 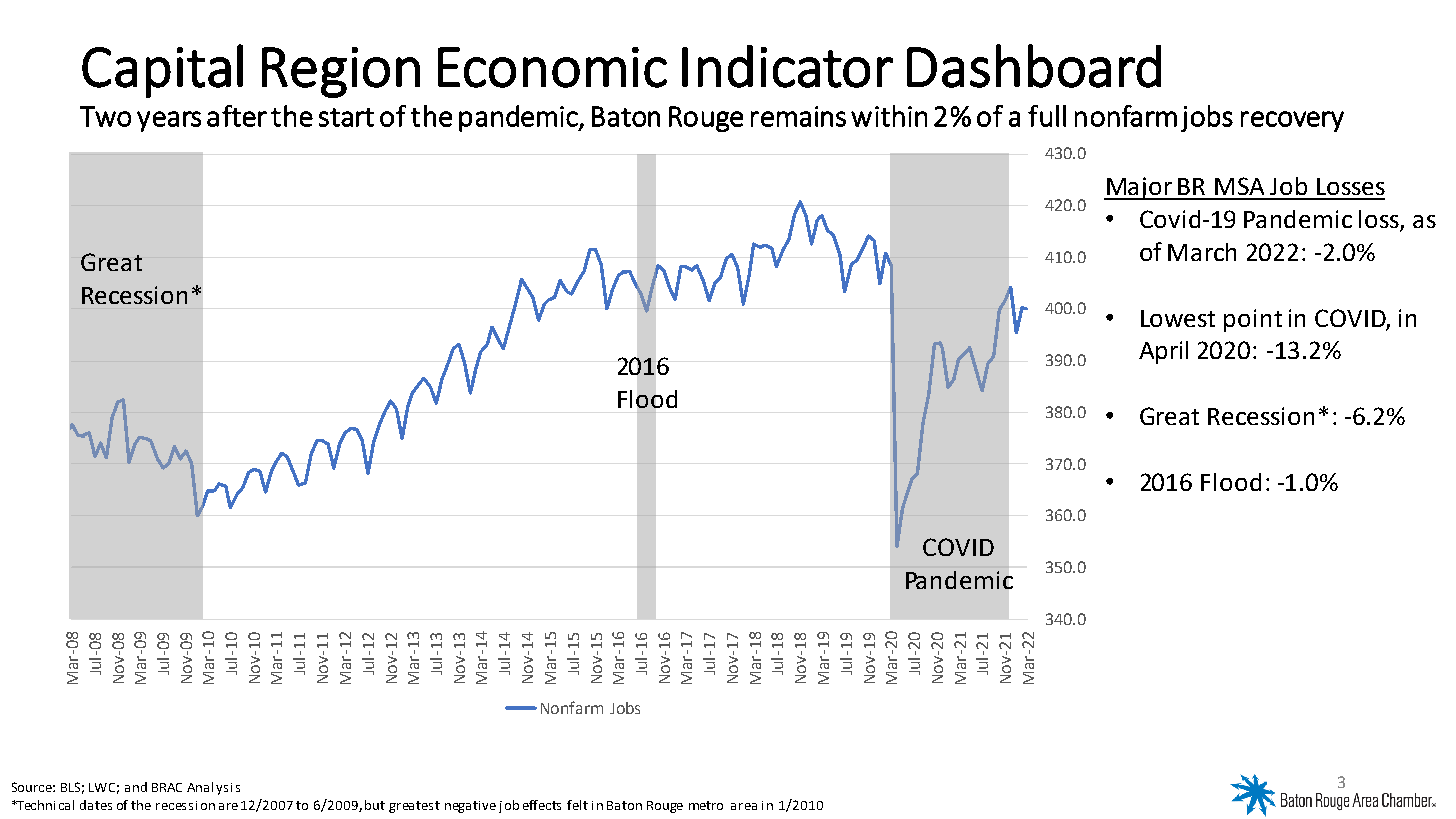 What do you see at coordinates (787, 66) in the screenshot?
I see `Indicator` at bounding box center [787, 66].
